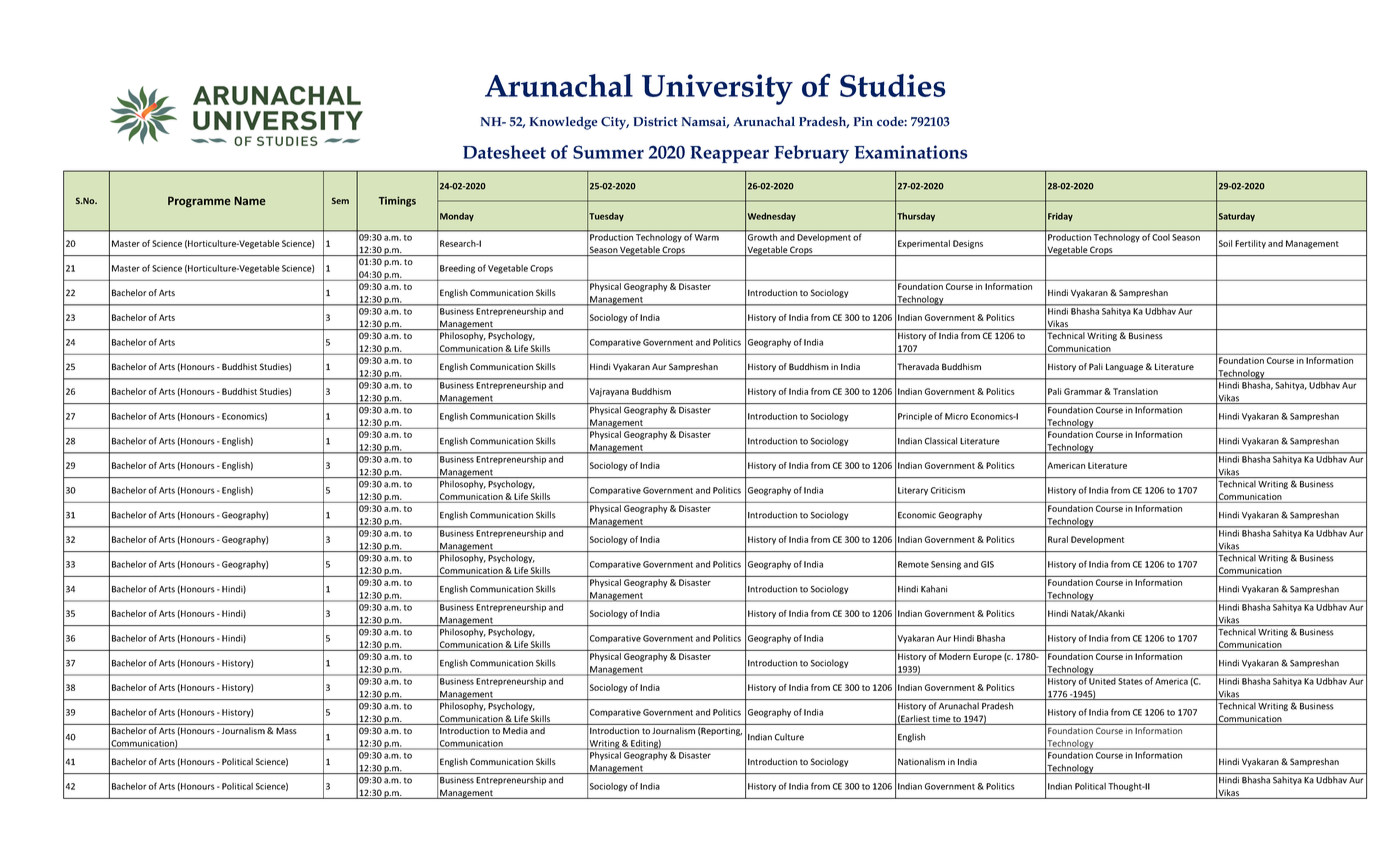  Describe the element at coordinates (717, 89) in the screenshot. I see `University` at that location.
